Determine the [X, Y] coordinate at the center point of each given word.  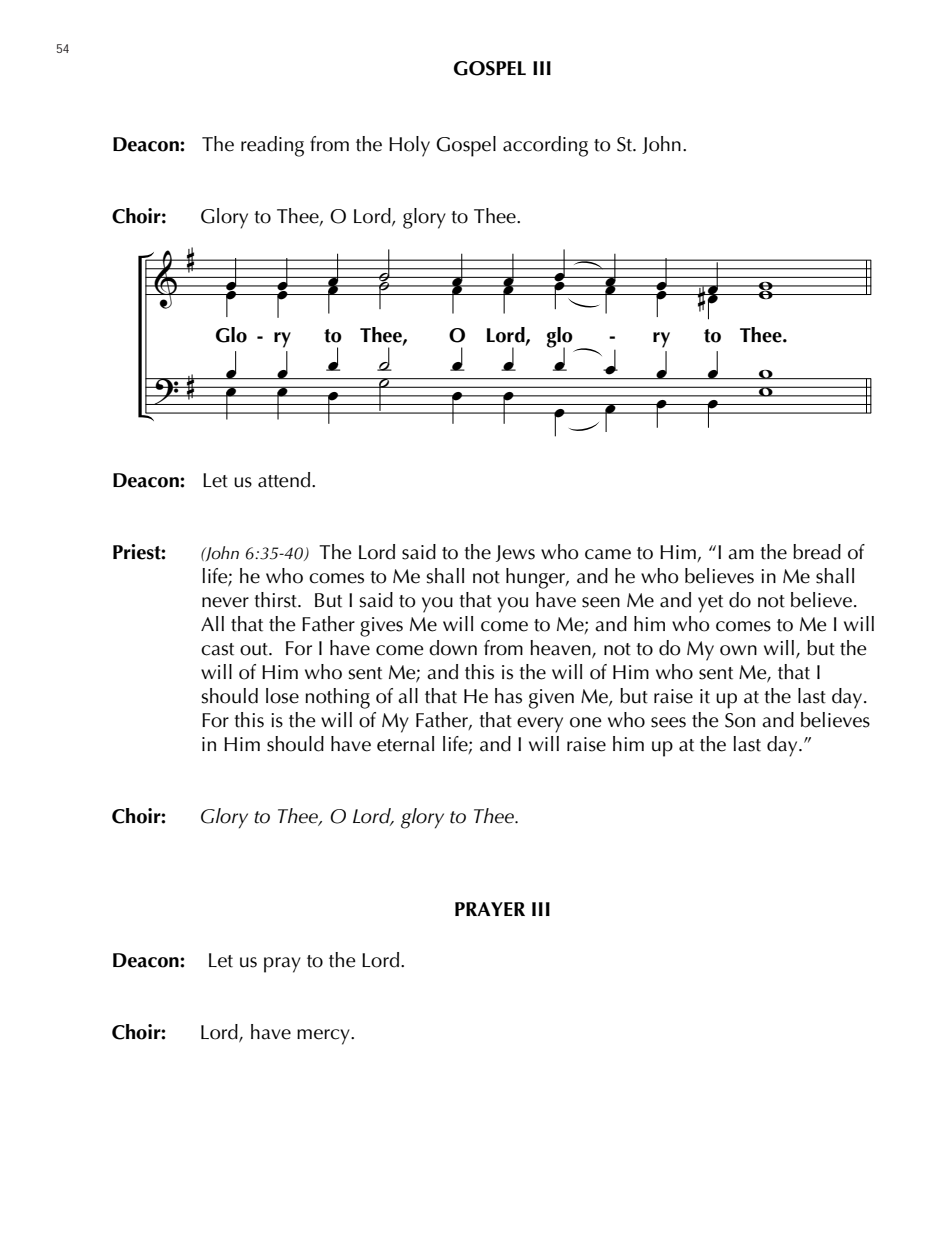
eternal [405, 744]
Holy [409, 146]
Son [740, 720]
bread [817, 552]
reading [272, 146]
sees [668, 722]
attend [285, 480]
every [540, 725]
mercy [324, 1037]
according [545, 146]
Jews [515, 553]
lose [282, 696]
